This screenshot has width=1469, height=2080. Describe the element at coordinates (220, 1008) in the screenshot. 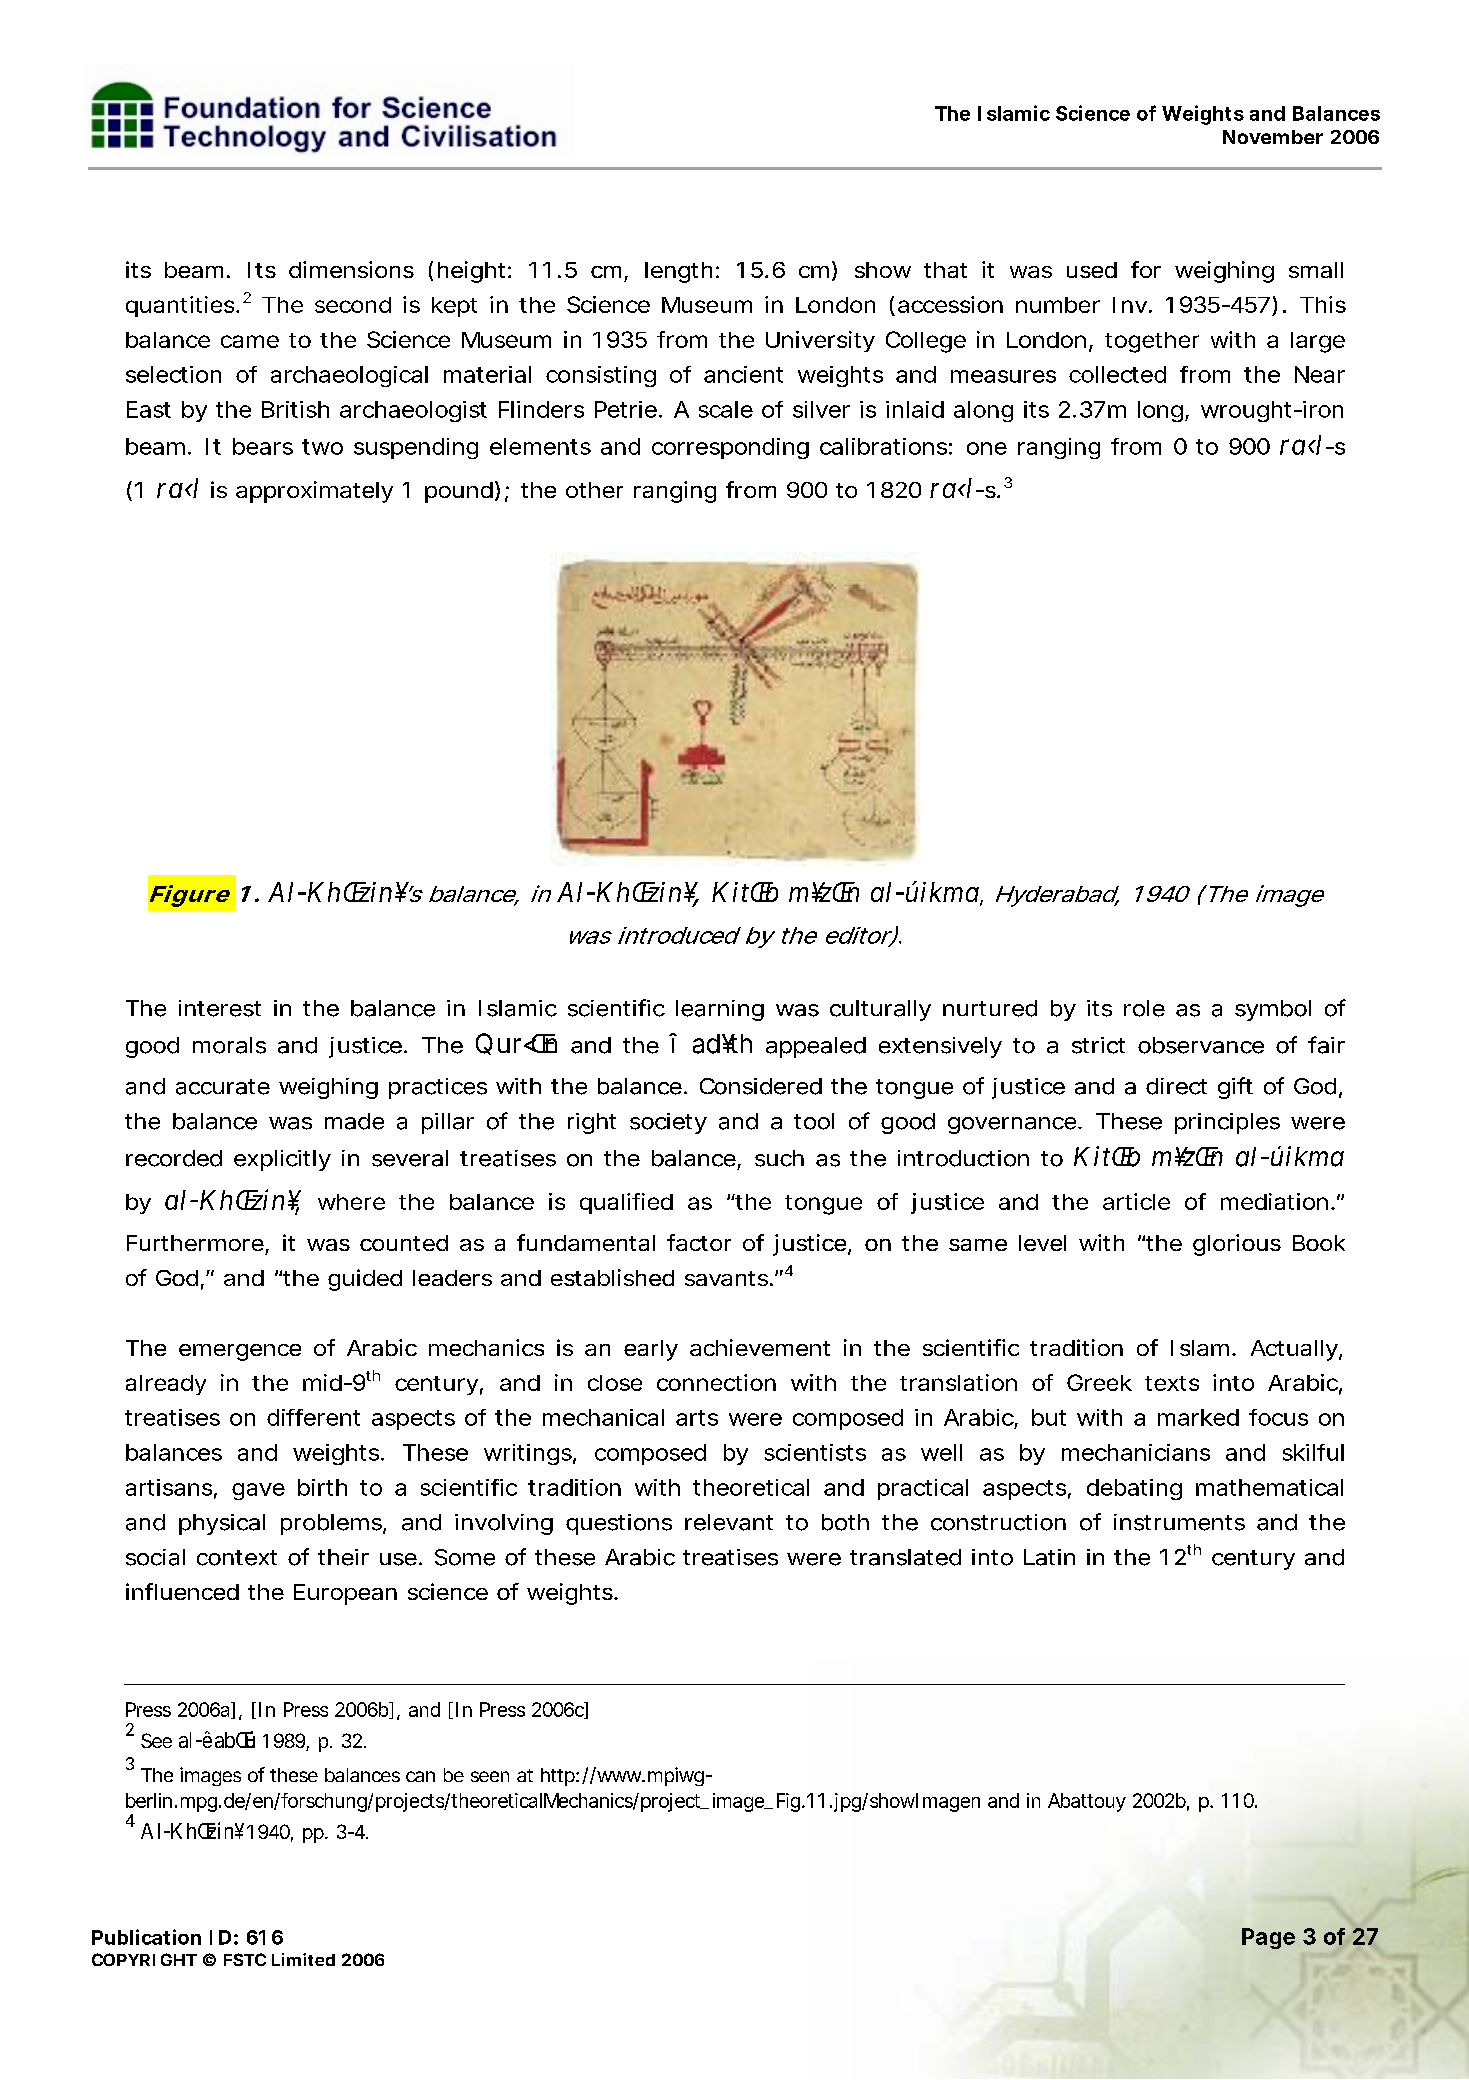

I see `interest` at that location.
